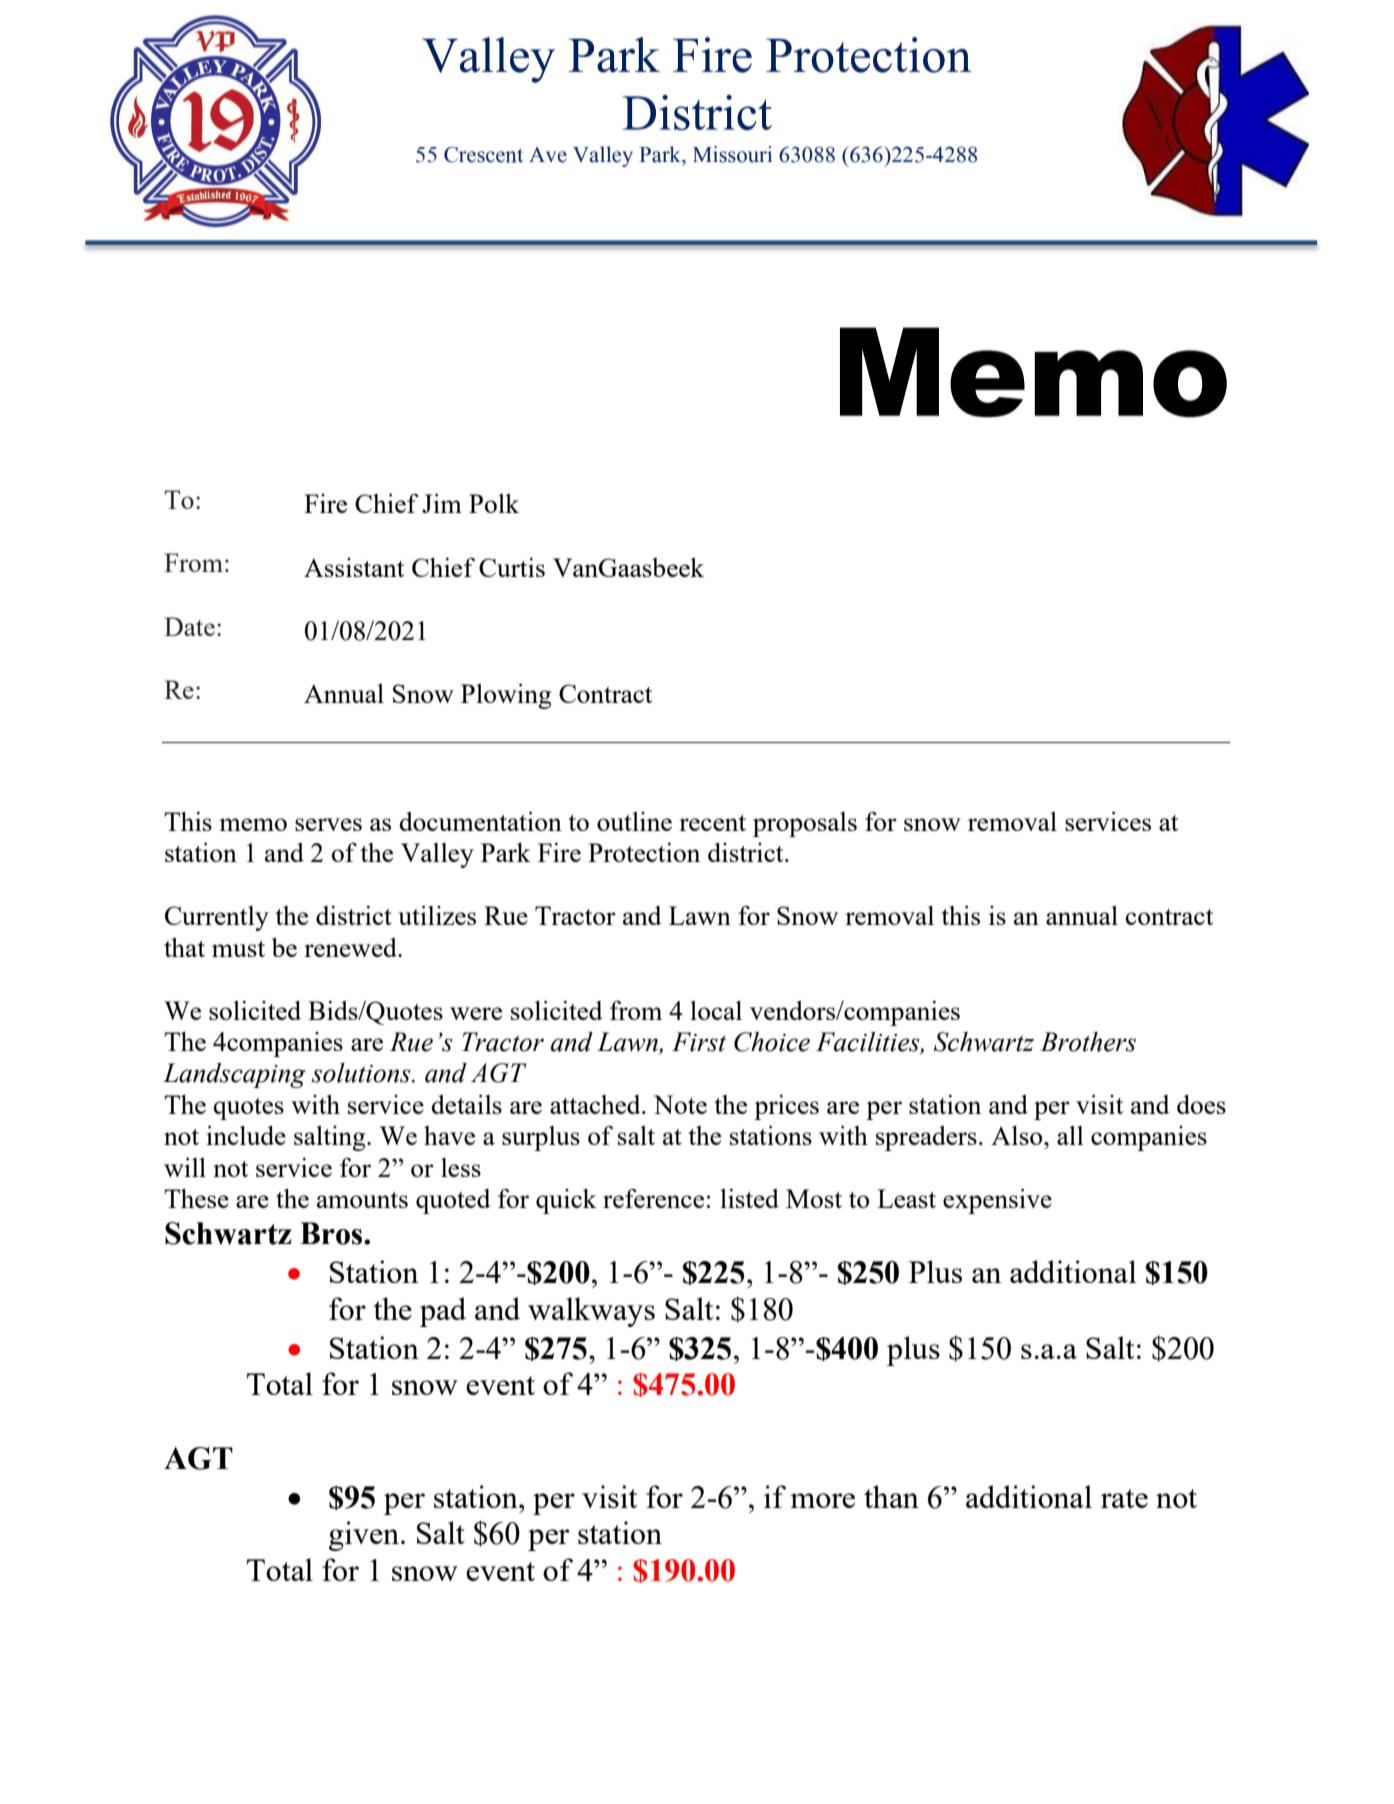 The width and height of the page is (1394, 1804). I want to click on Assistant, so click(354, 567).
